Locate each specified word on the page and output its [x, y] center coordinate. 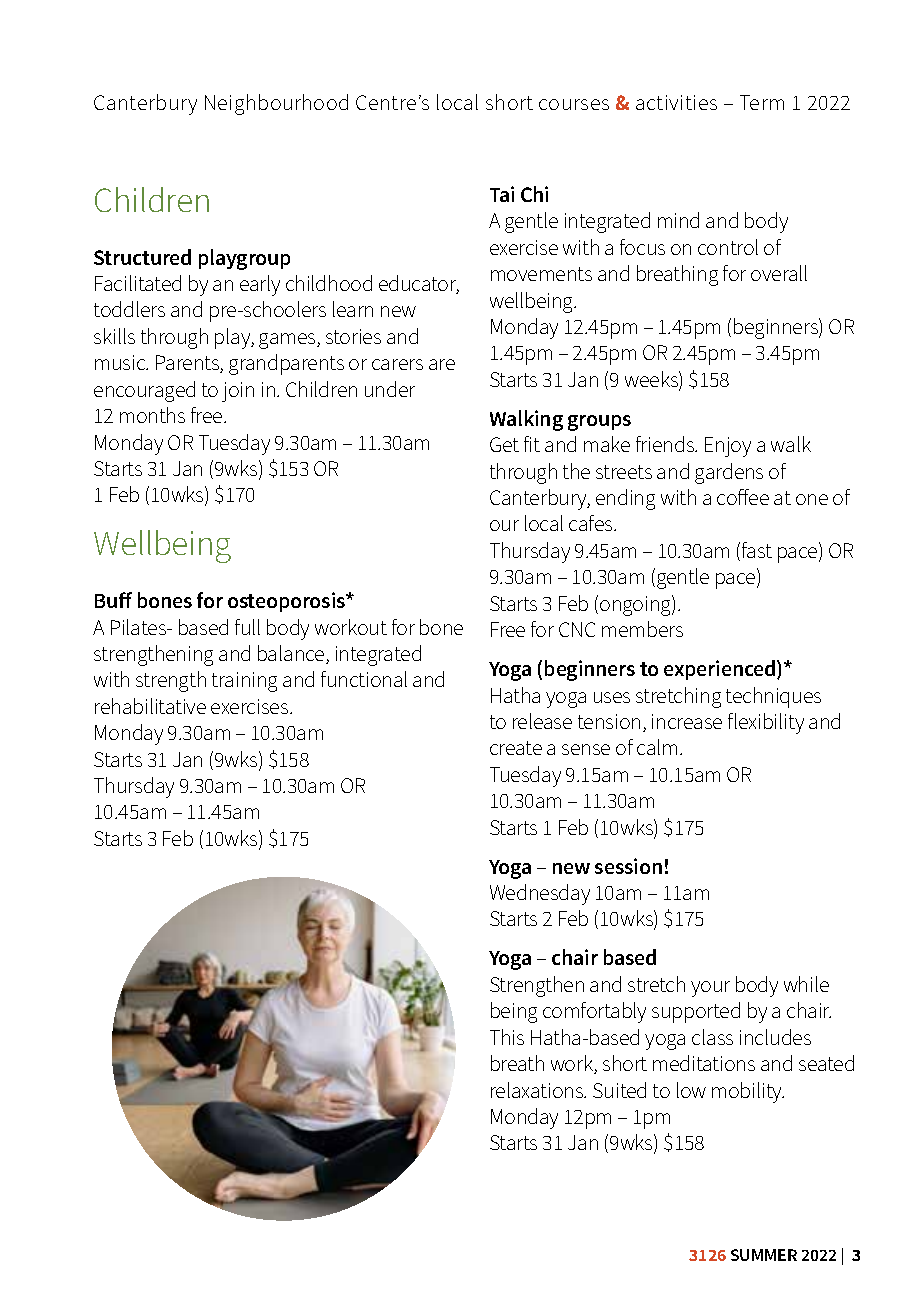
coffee [743, 497]
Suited [619, 1090]
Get [504, 444]
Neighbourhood [276, 104]
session [628, 866]
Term [762, 102]
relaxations [538, 1090]
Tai [502, 194]
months [152, 415]
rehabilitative [150, 706]
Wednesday [540, 894]
